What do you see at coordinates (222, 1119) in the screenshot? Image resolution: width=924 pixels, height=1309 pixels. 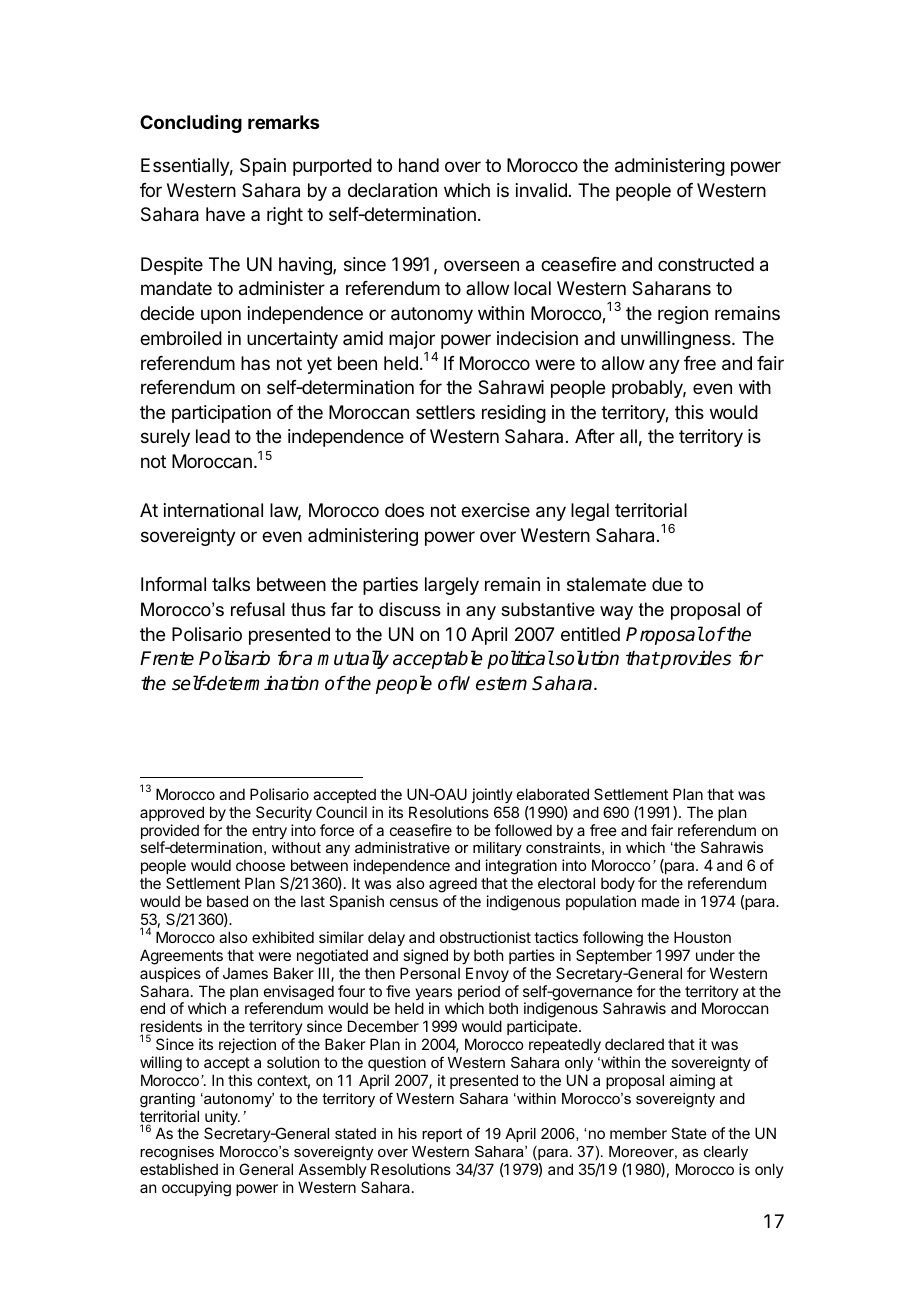 I see `unity` at bounding box center [222, 1119].
